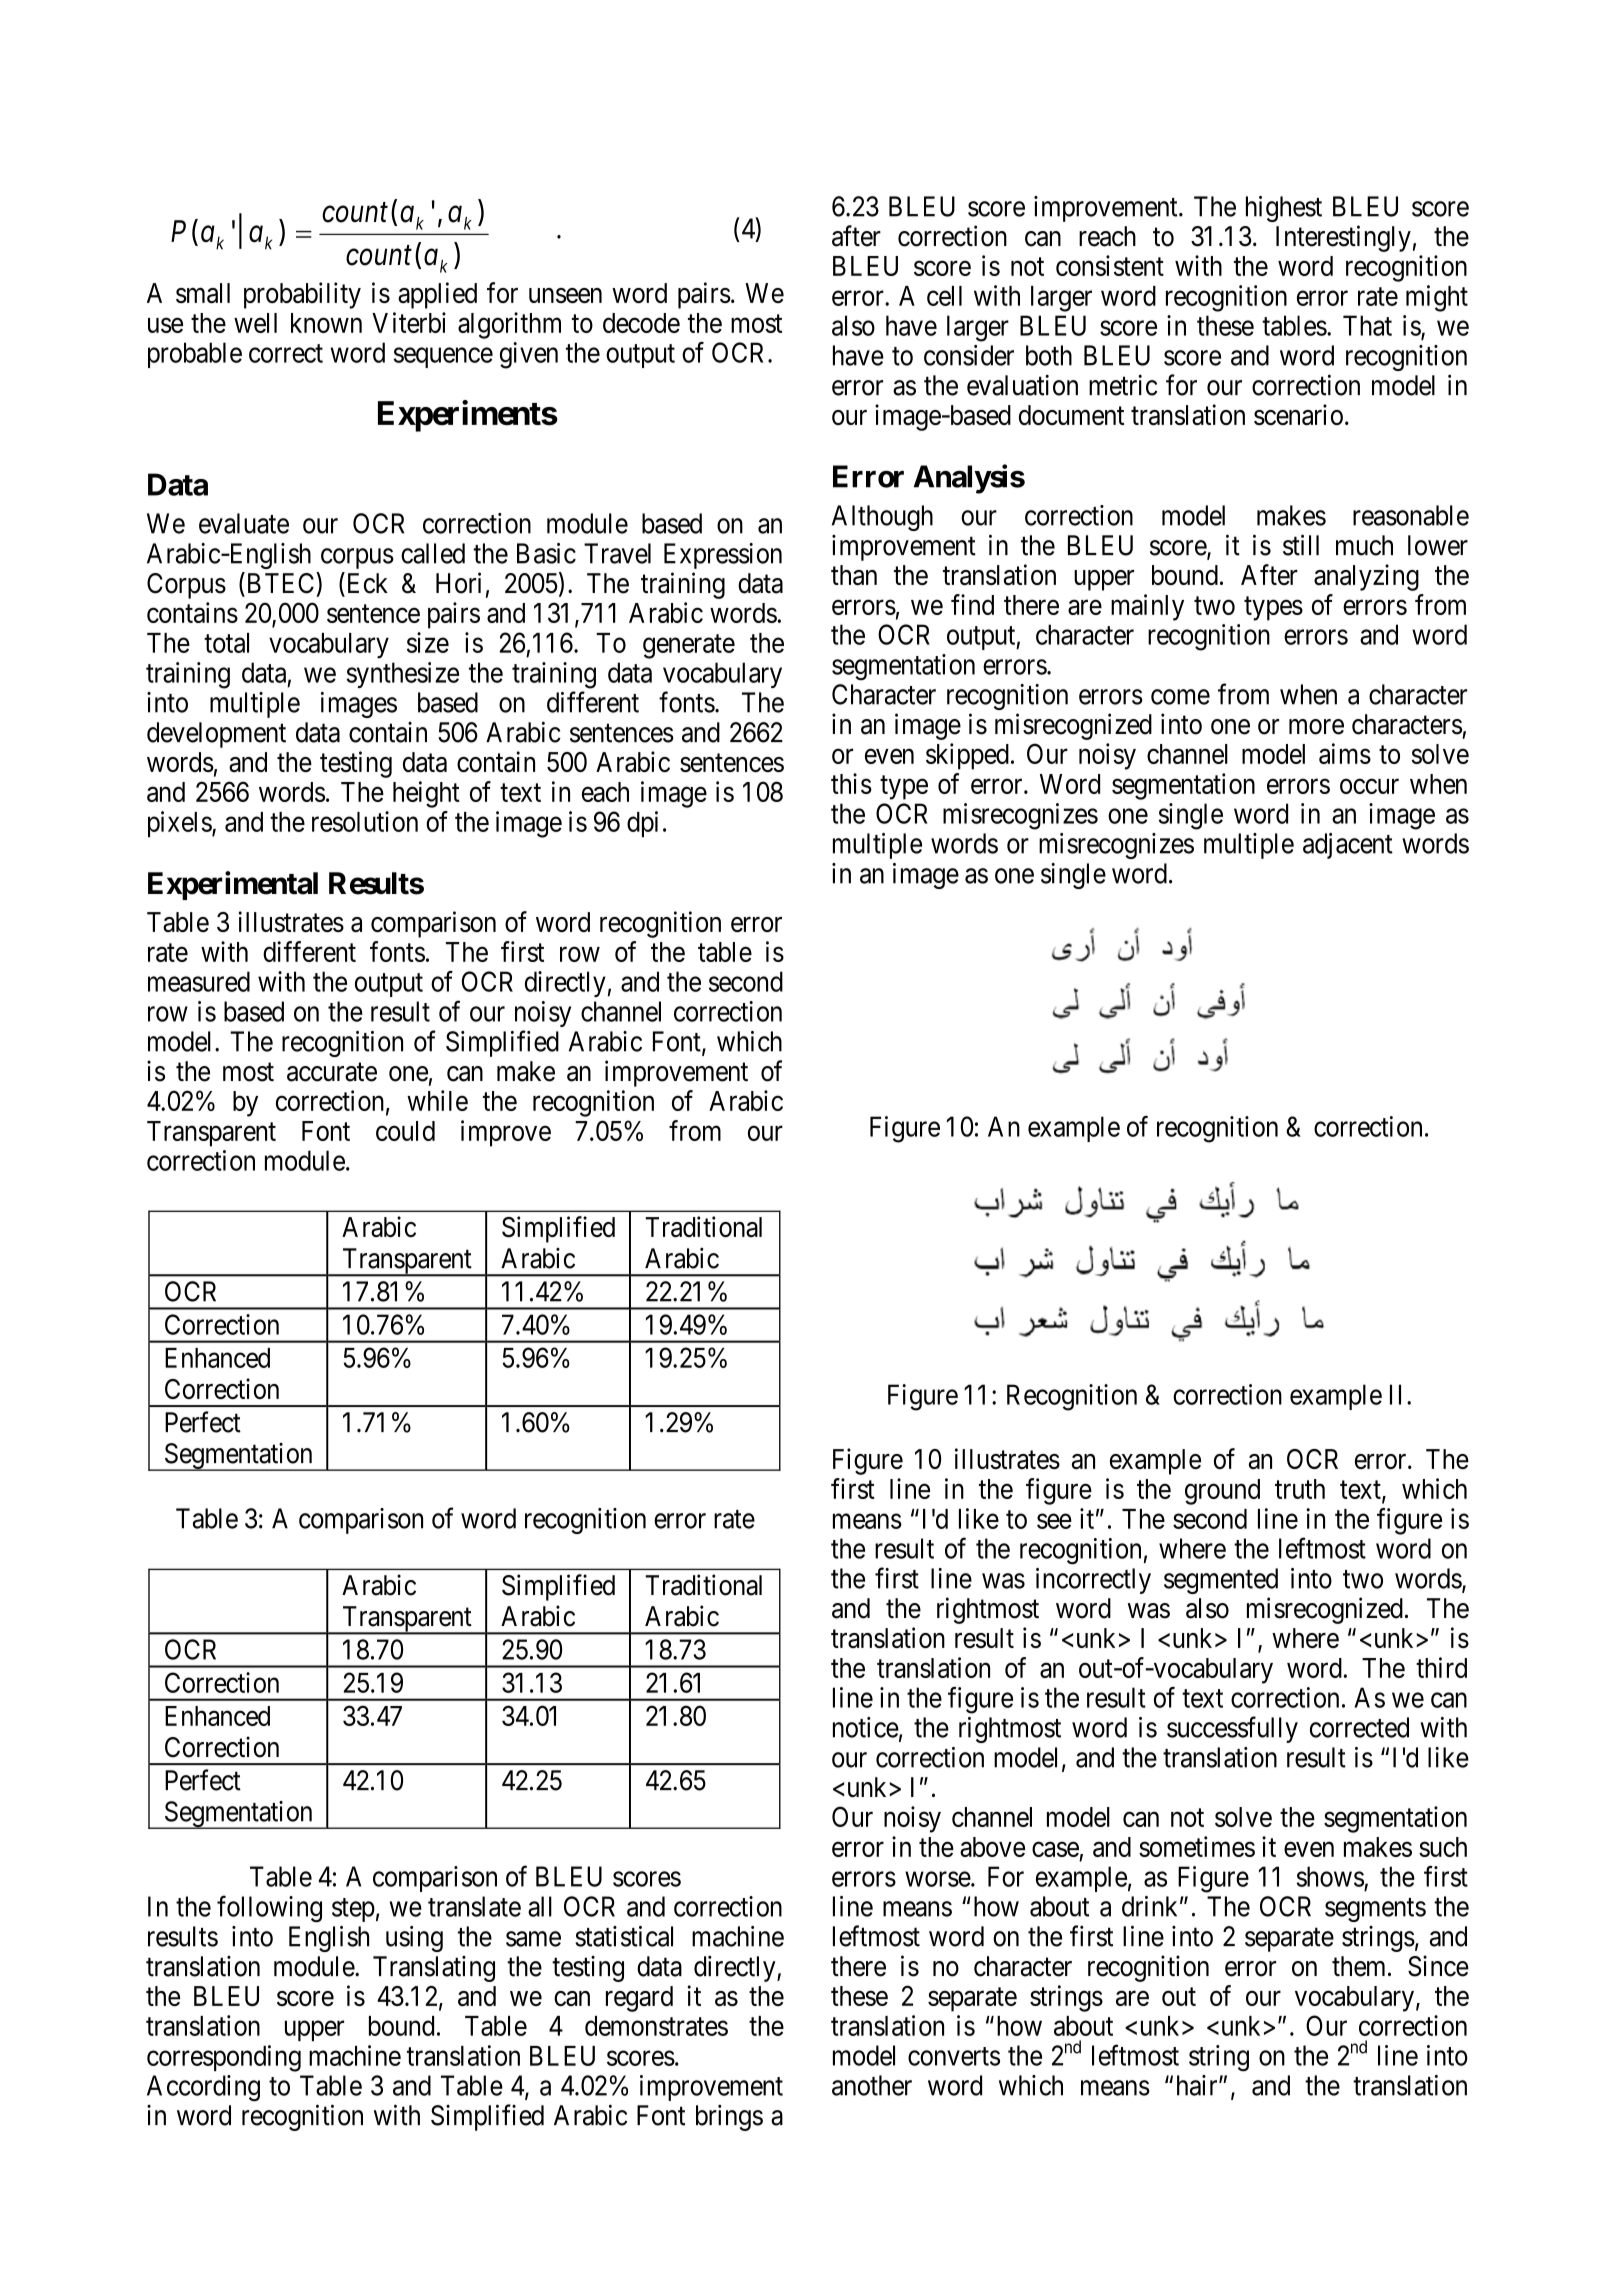 The width and height of the page is (1613, 2283). What do you see at coordinates (642, 824) in the page?
I see `dpi` at bounding box center [642, 824].
